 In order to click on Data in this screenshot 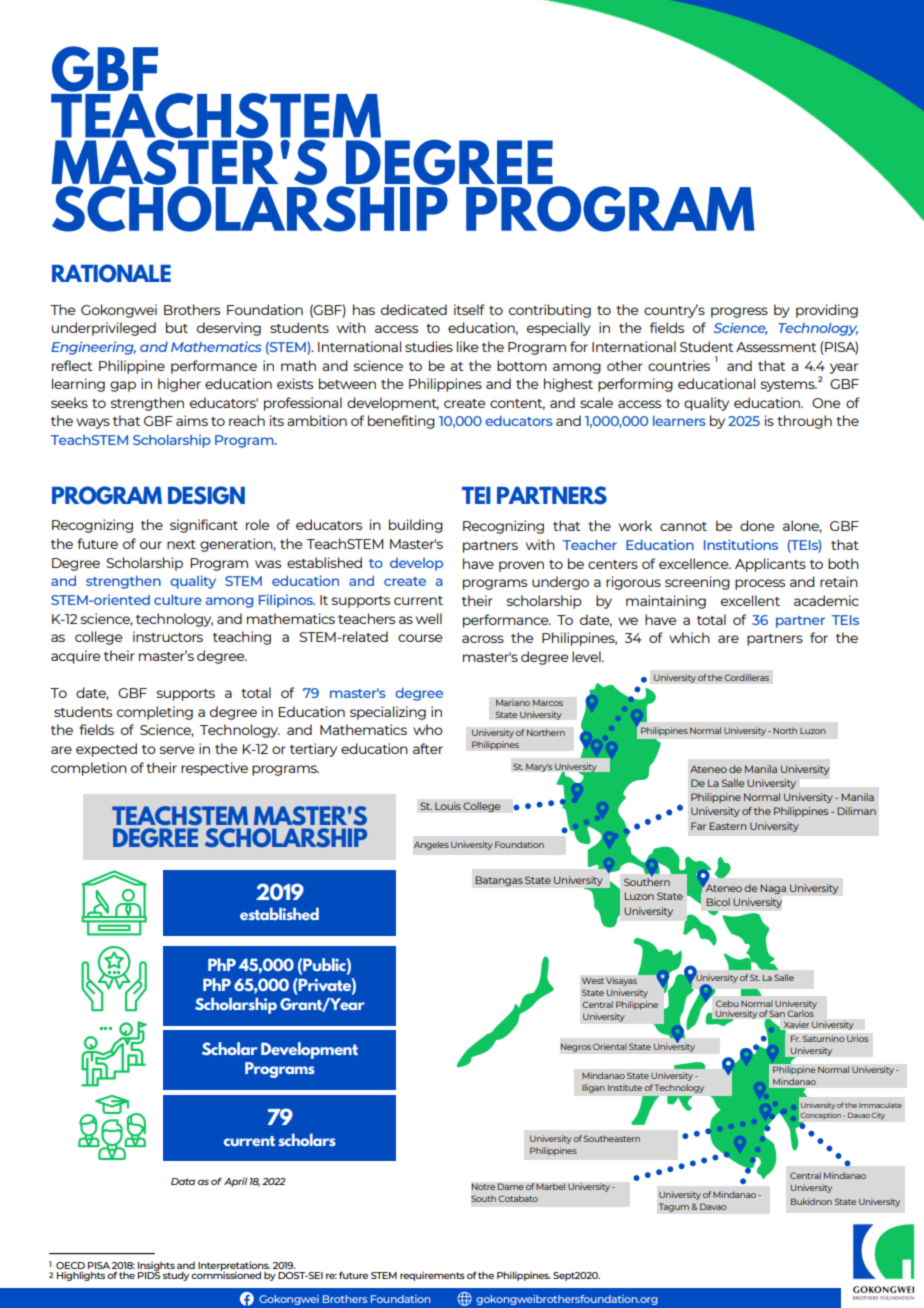, I will do `click(183, 1181)`.
